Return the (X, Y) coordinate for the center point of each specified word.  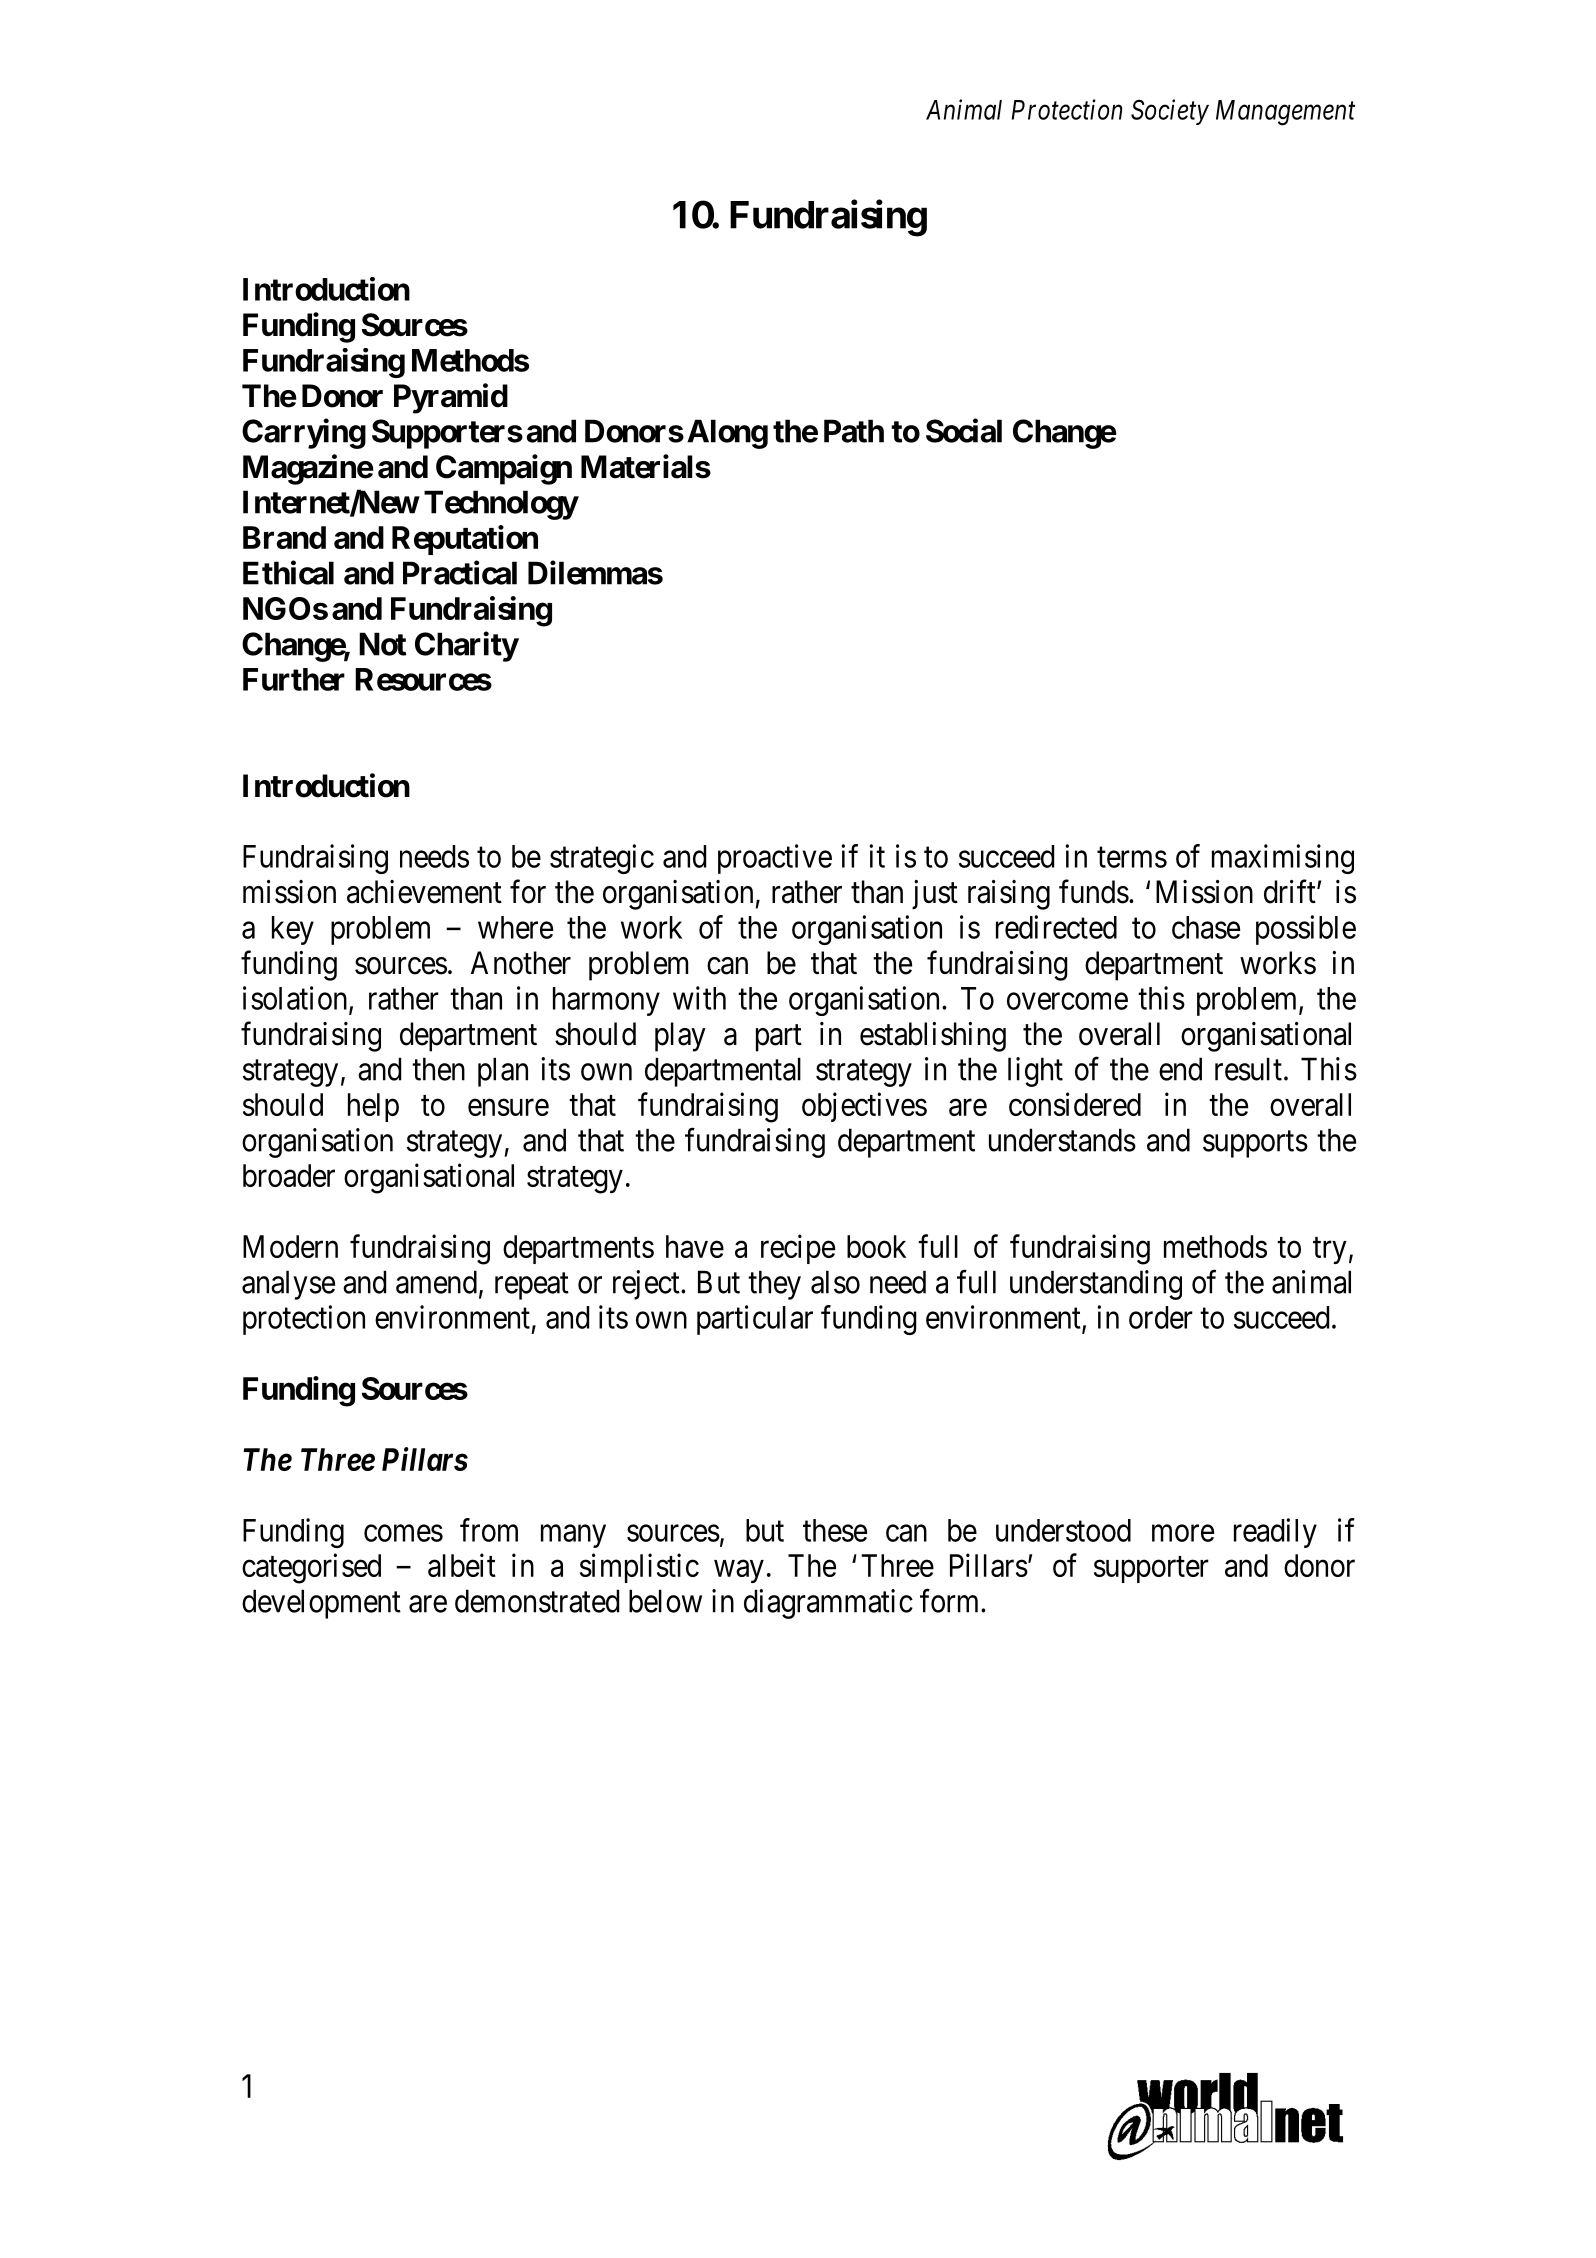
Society (1170, 112)
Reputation (465, 540)
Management (1285, 113)
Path (854, 431)
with (699, 998)
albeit (462, 1565)
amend (436, 1282)
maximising (1283, 859)
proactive (775, 859)
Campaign (504, 469)
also (835, 1282)
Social (964, 430)
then (438, 1069)
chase (1206, 927)
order (1161, 1317)
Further (294, 679)
